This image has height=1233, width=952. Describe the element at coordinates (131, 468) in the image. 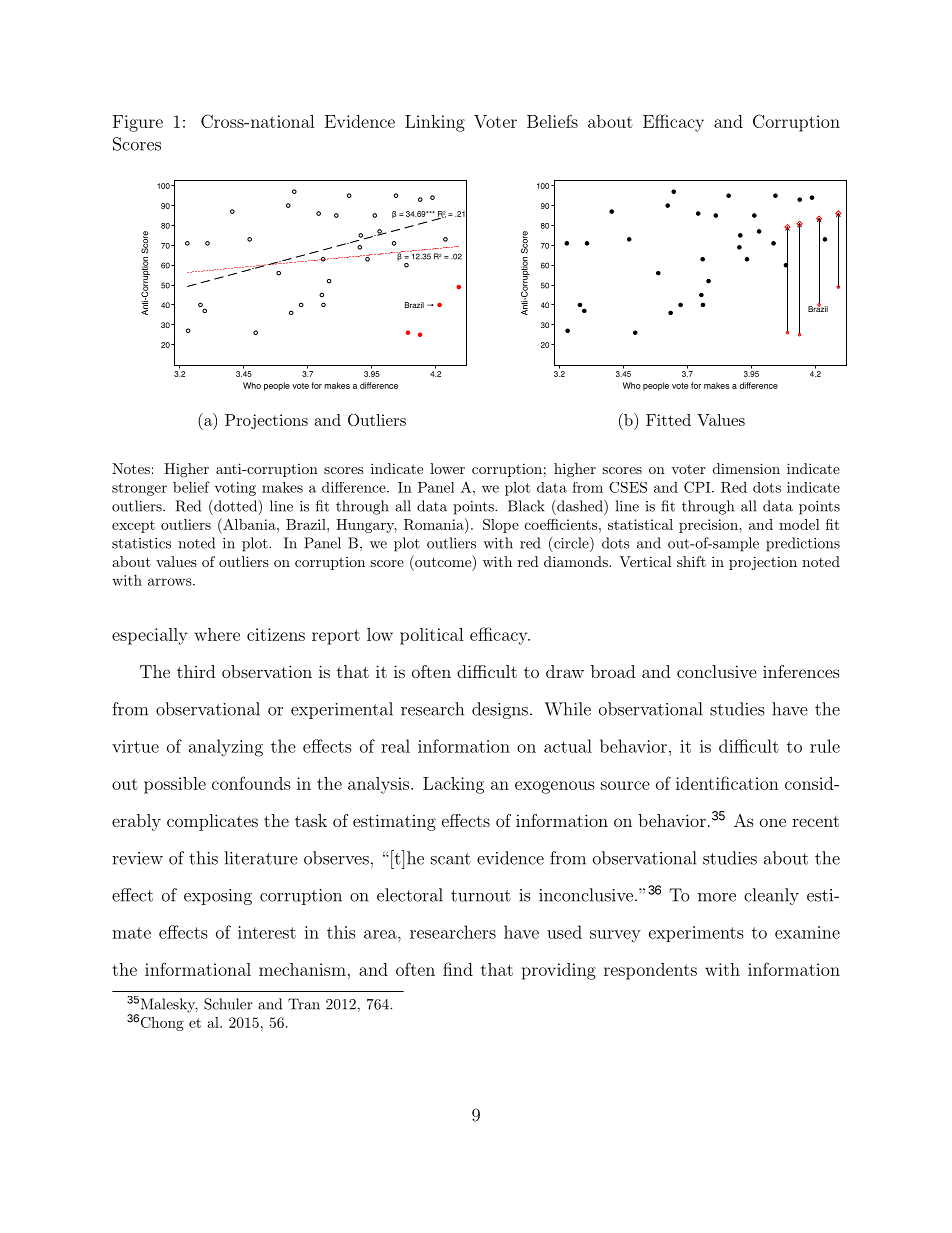

I see `Notes` at that location.
